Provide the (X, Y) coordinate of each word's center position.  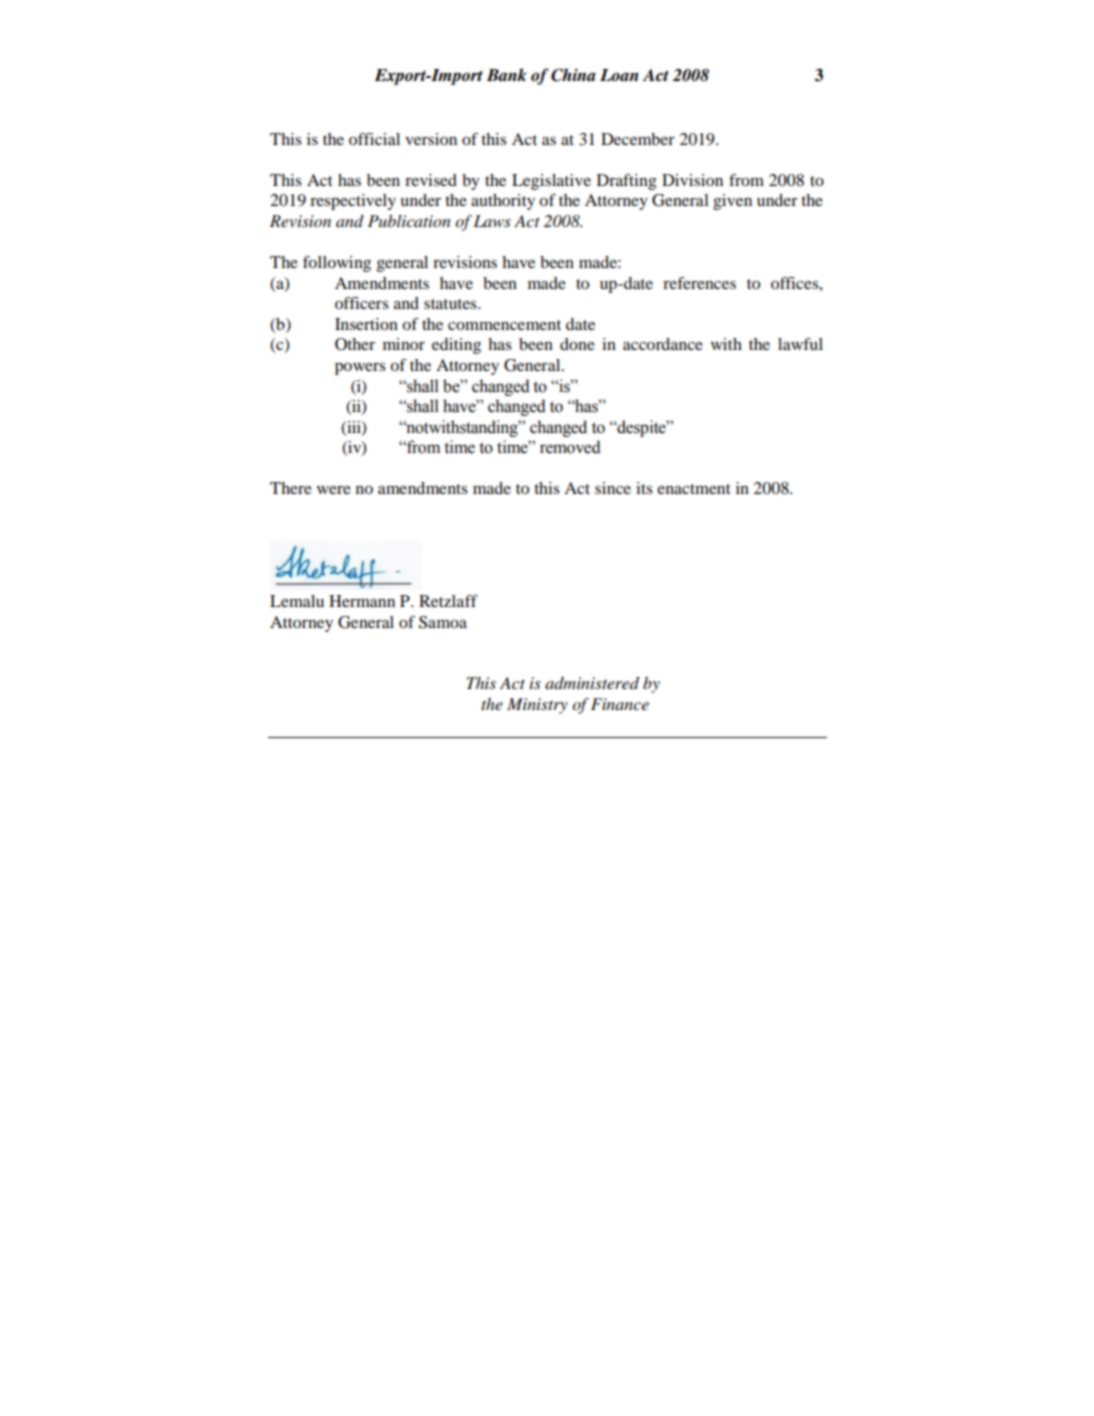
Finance (620, 704)
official (374, 139)
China (573, 75)
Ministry (537, 706)
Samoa (443, 622)
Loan (619, 75)
